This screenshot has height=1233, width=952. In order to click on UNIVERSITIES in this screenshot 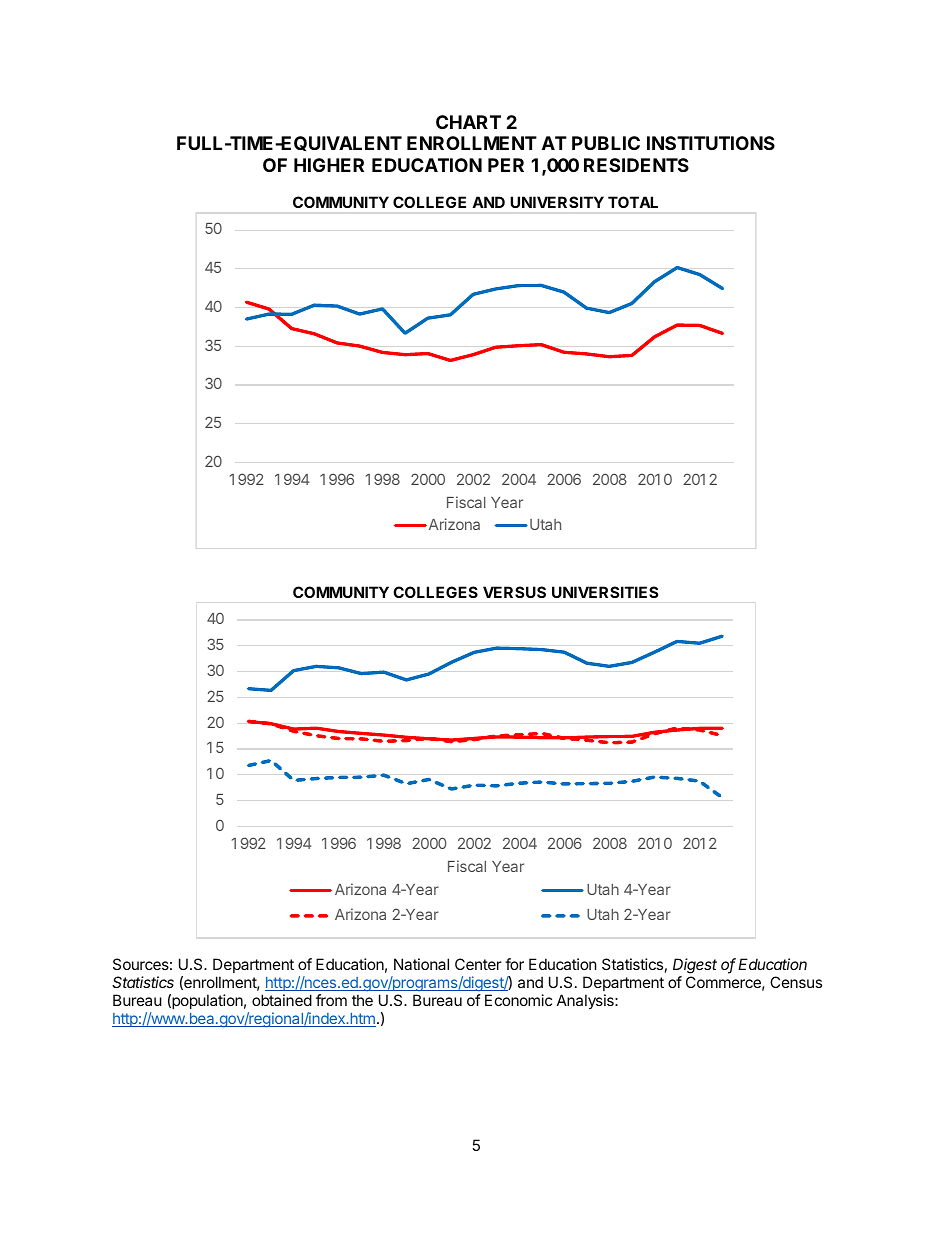, I will do `click(605, 592)`.
